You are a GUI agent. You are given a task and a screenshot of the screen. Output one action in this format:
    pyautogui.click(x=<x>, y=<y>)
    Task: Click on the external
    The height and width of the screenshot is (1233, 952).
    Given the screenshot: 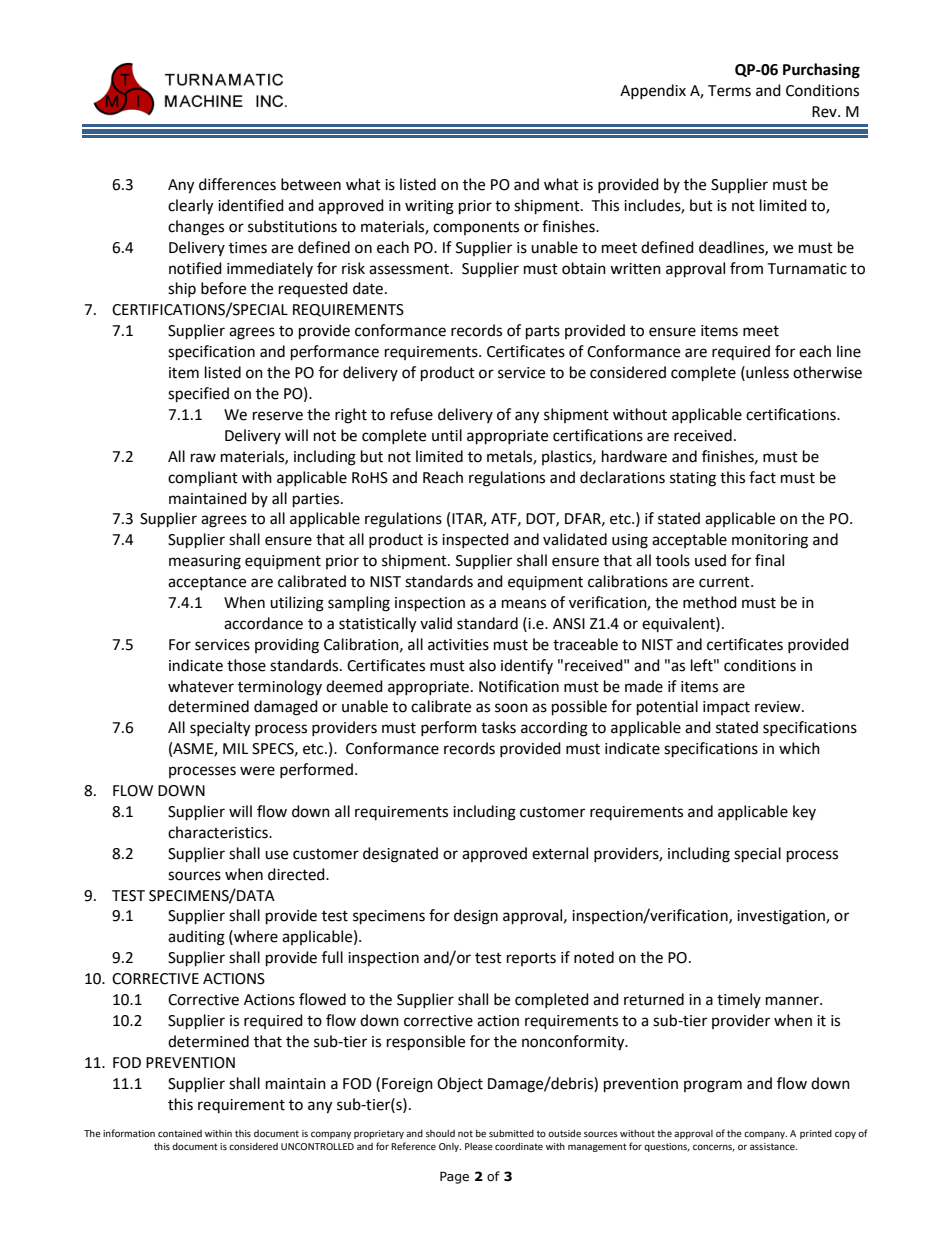 What is the action you would take?
    pyautogui.click(x=560, y=853)
